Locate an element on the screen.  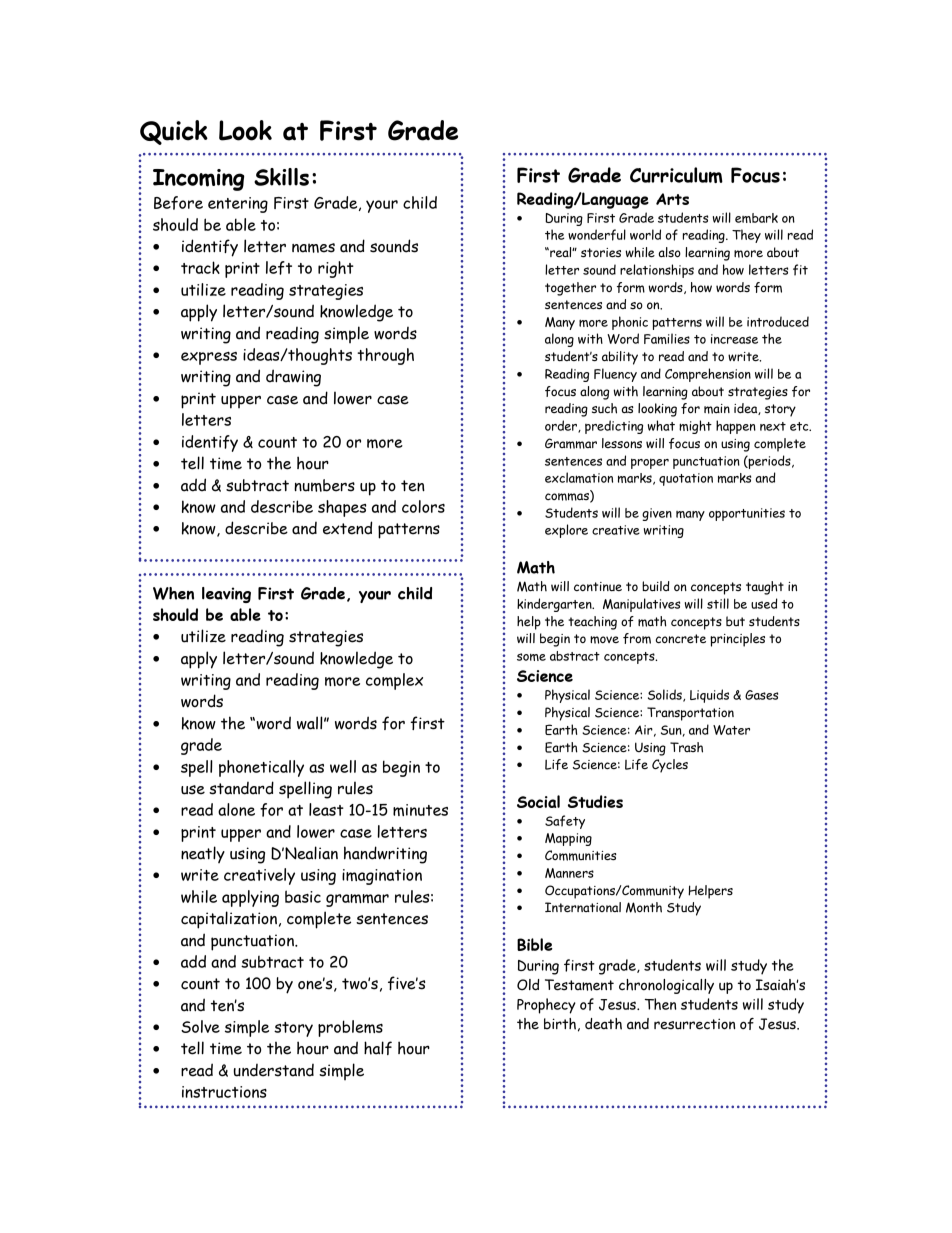
wonderful is located at coordinates (597, 235).
